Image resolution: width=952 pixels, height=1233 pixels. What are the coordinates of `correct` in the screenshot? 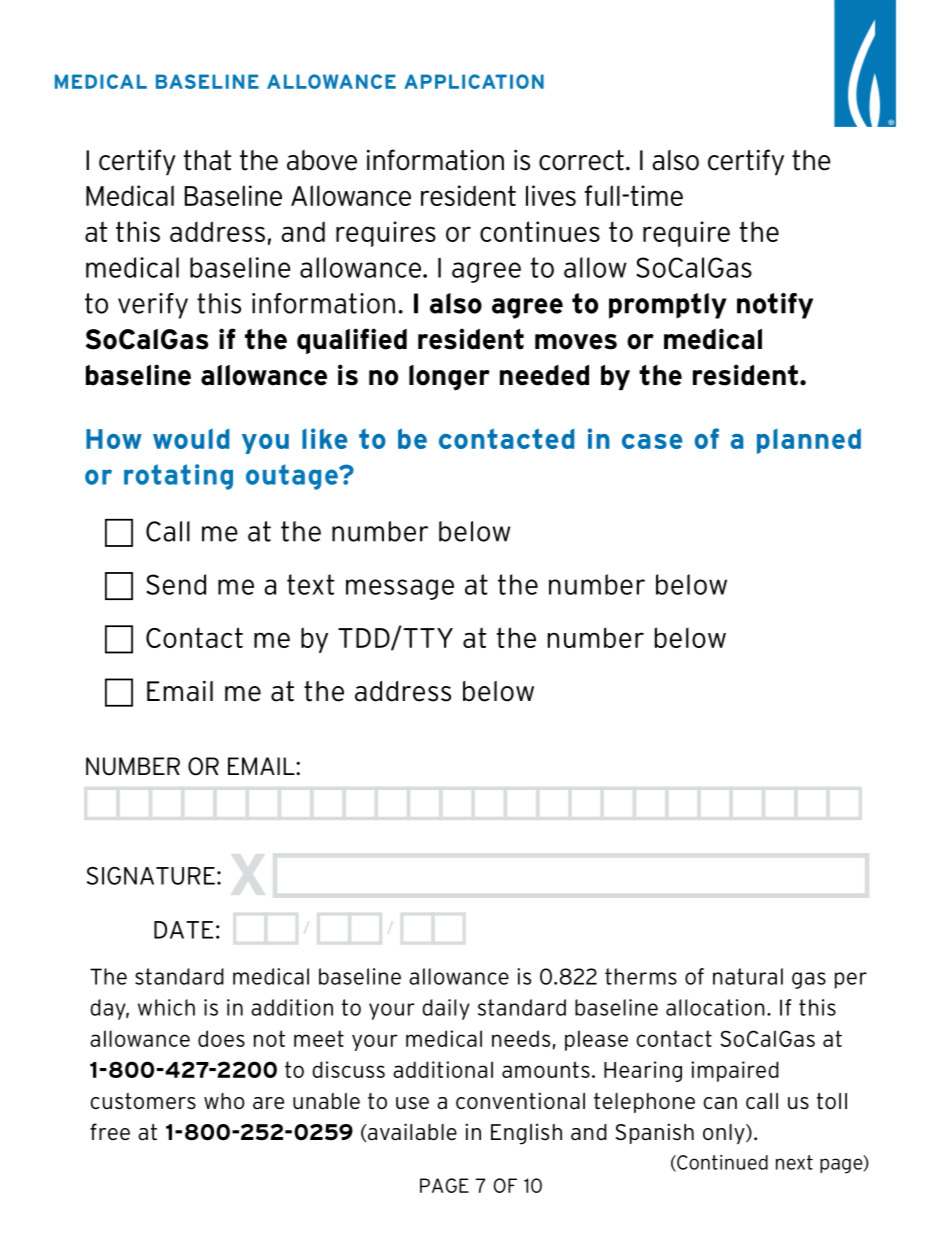 It's located at (581, 160).
